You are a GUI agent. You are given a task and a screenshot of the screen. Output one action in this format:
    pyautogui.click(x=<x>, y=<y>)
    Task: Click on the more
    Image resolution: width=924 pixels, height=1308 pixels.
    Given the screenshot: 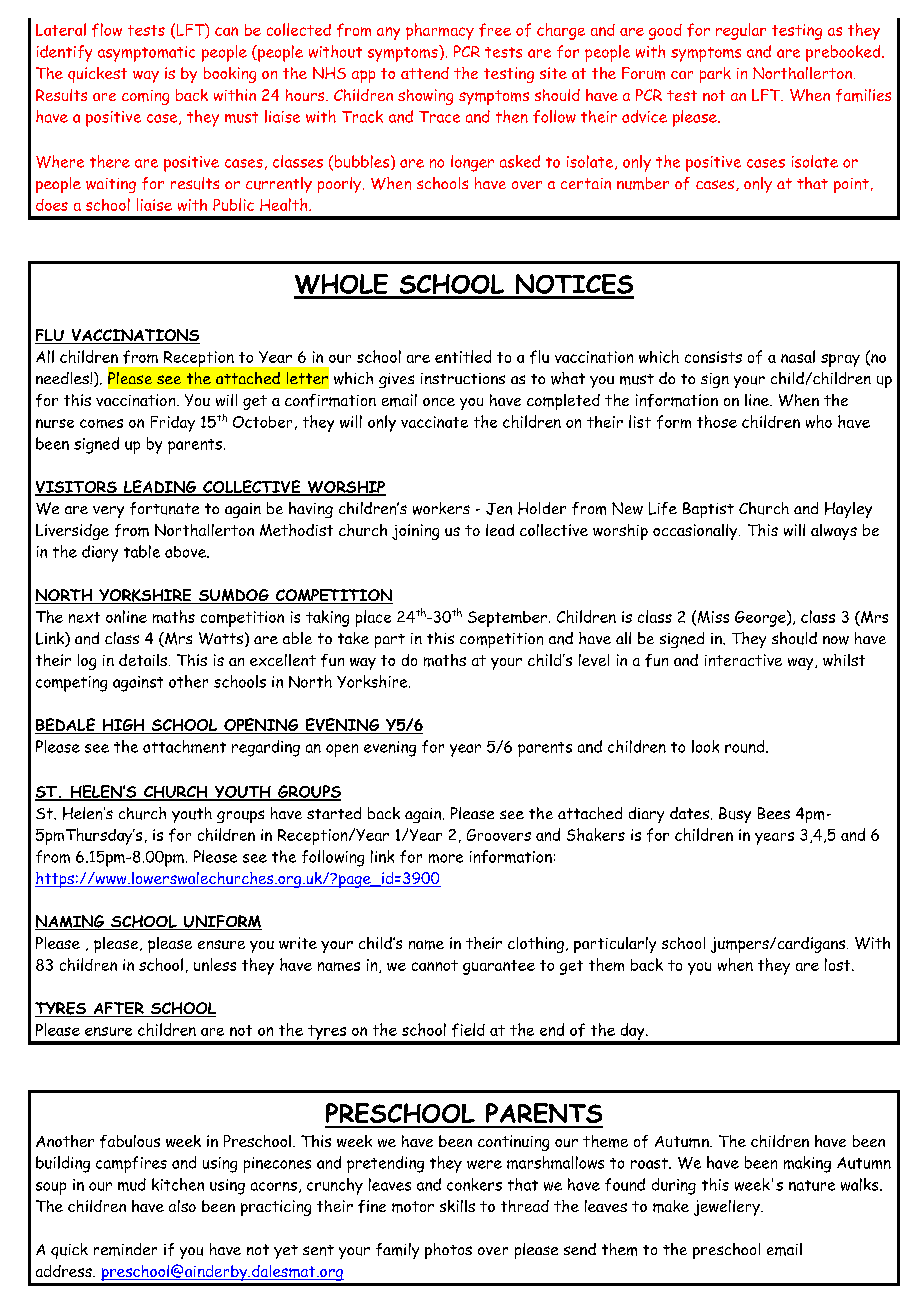 What is the action you would take?
    pyautogui.click(x=446, y=858)
